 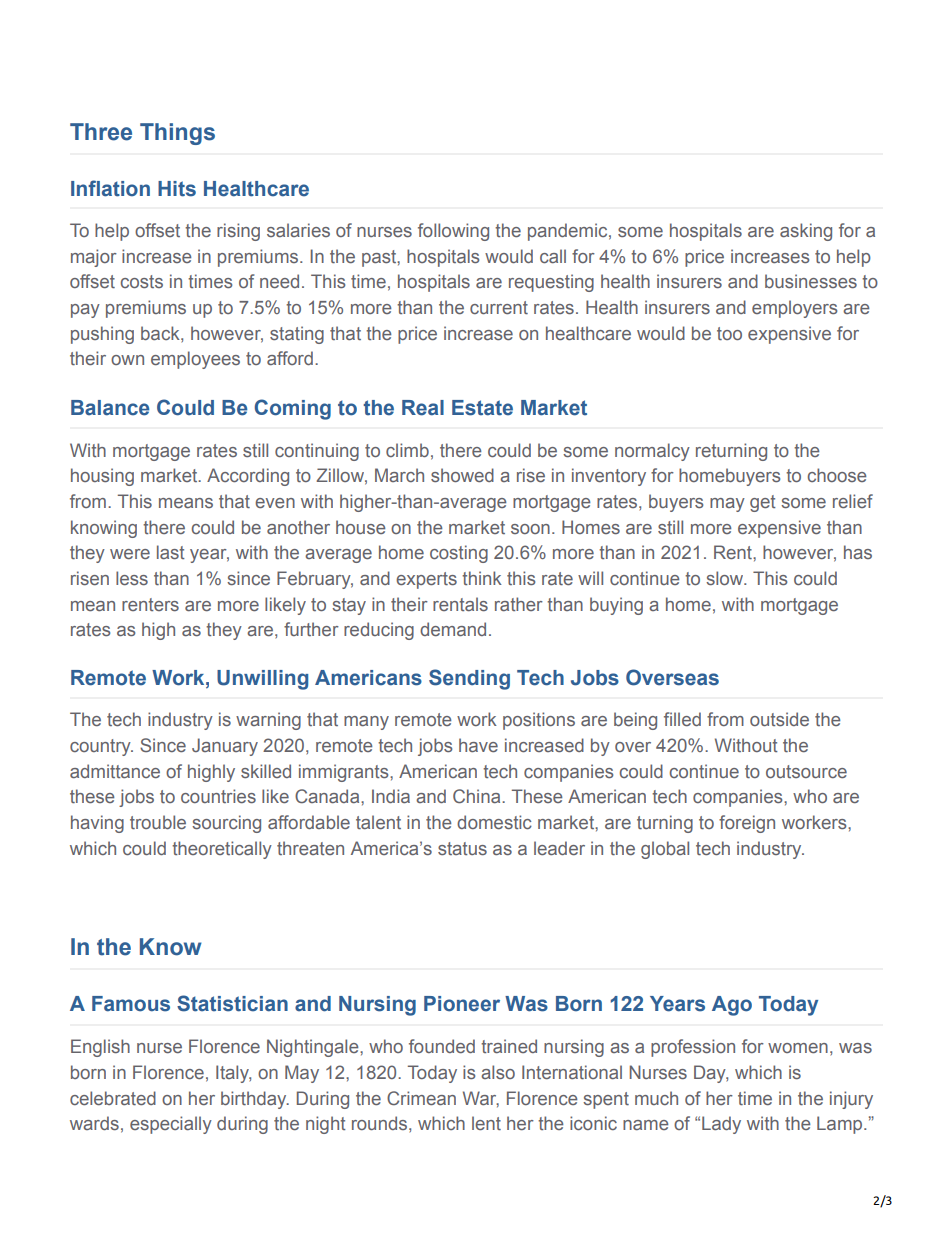 I want to click on especially, so click(x=171, y=1125).
